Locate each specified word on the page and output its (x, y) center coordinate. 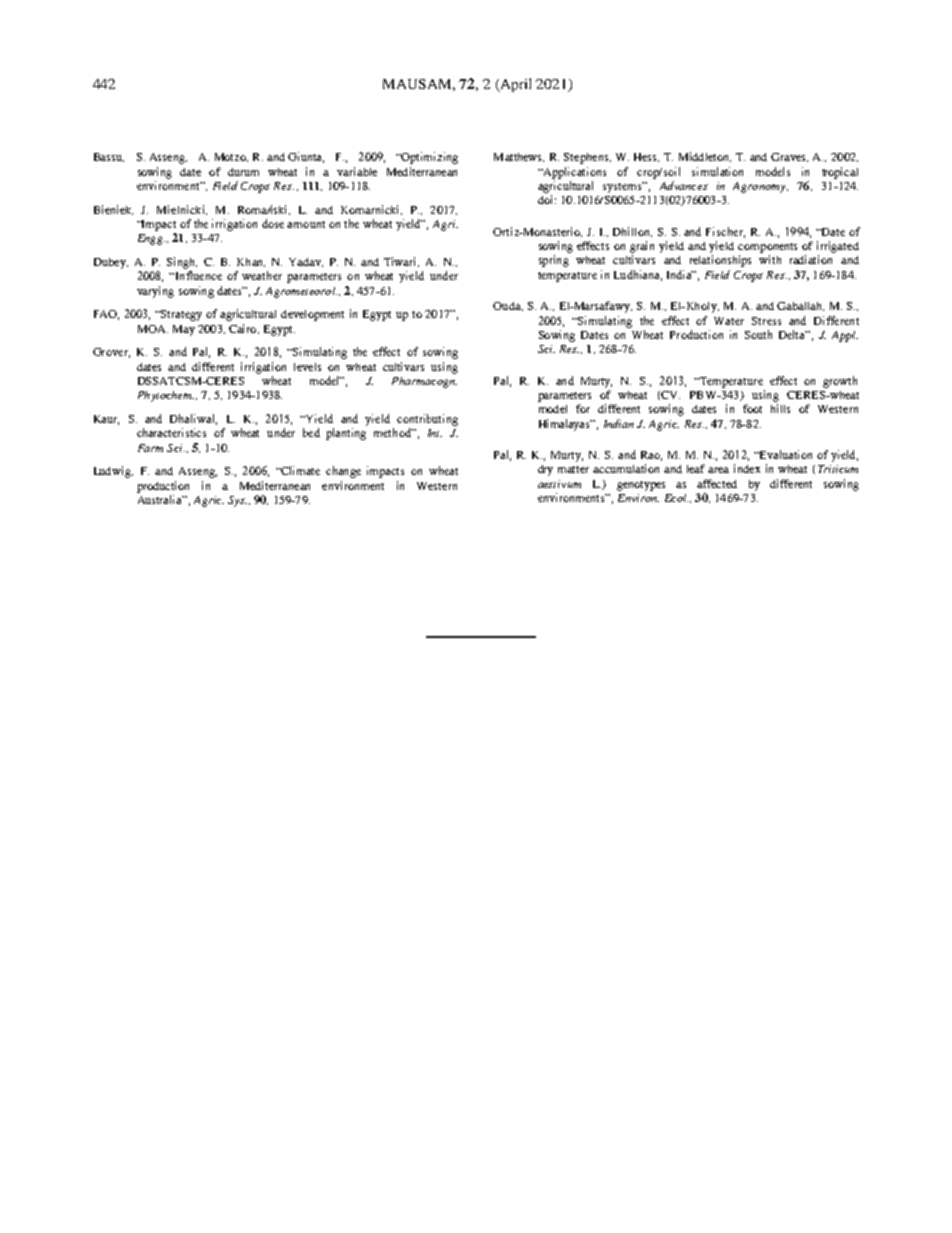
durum (243, 172)
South (758, 334)
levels (307, 367)
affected (717, 483)
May (184, 330)
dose (273, 223)
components (767, 248)
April (514, 85)
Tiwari (401, 262)
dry (545, 470)
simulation (717, 171)
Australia (161, 499)
